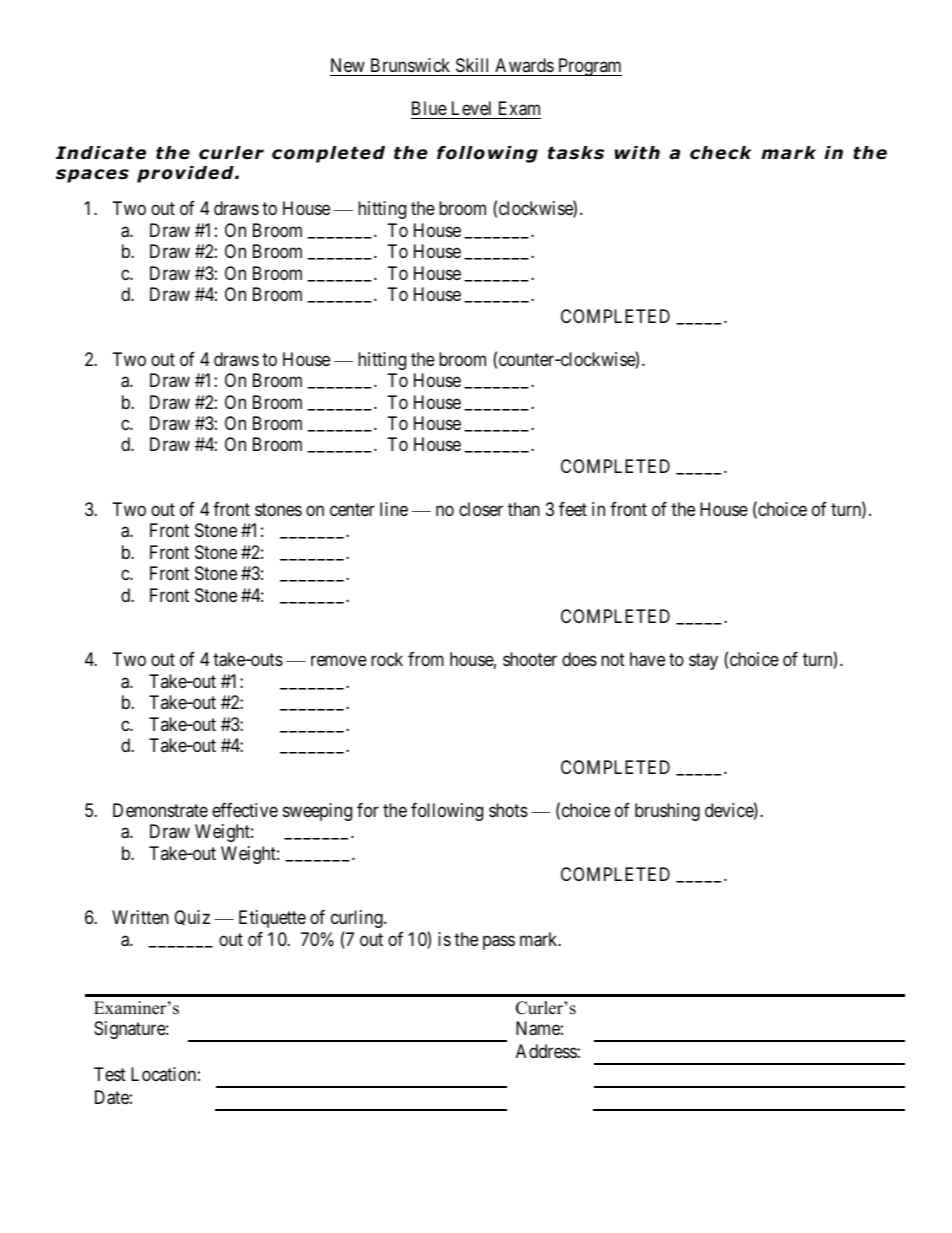 This screenshot has height=1233, width=952. What do you see at coordinates (110, 1074) in the screenshot?
I see `Test` at bounding box center [110, 1074].
